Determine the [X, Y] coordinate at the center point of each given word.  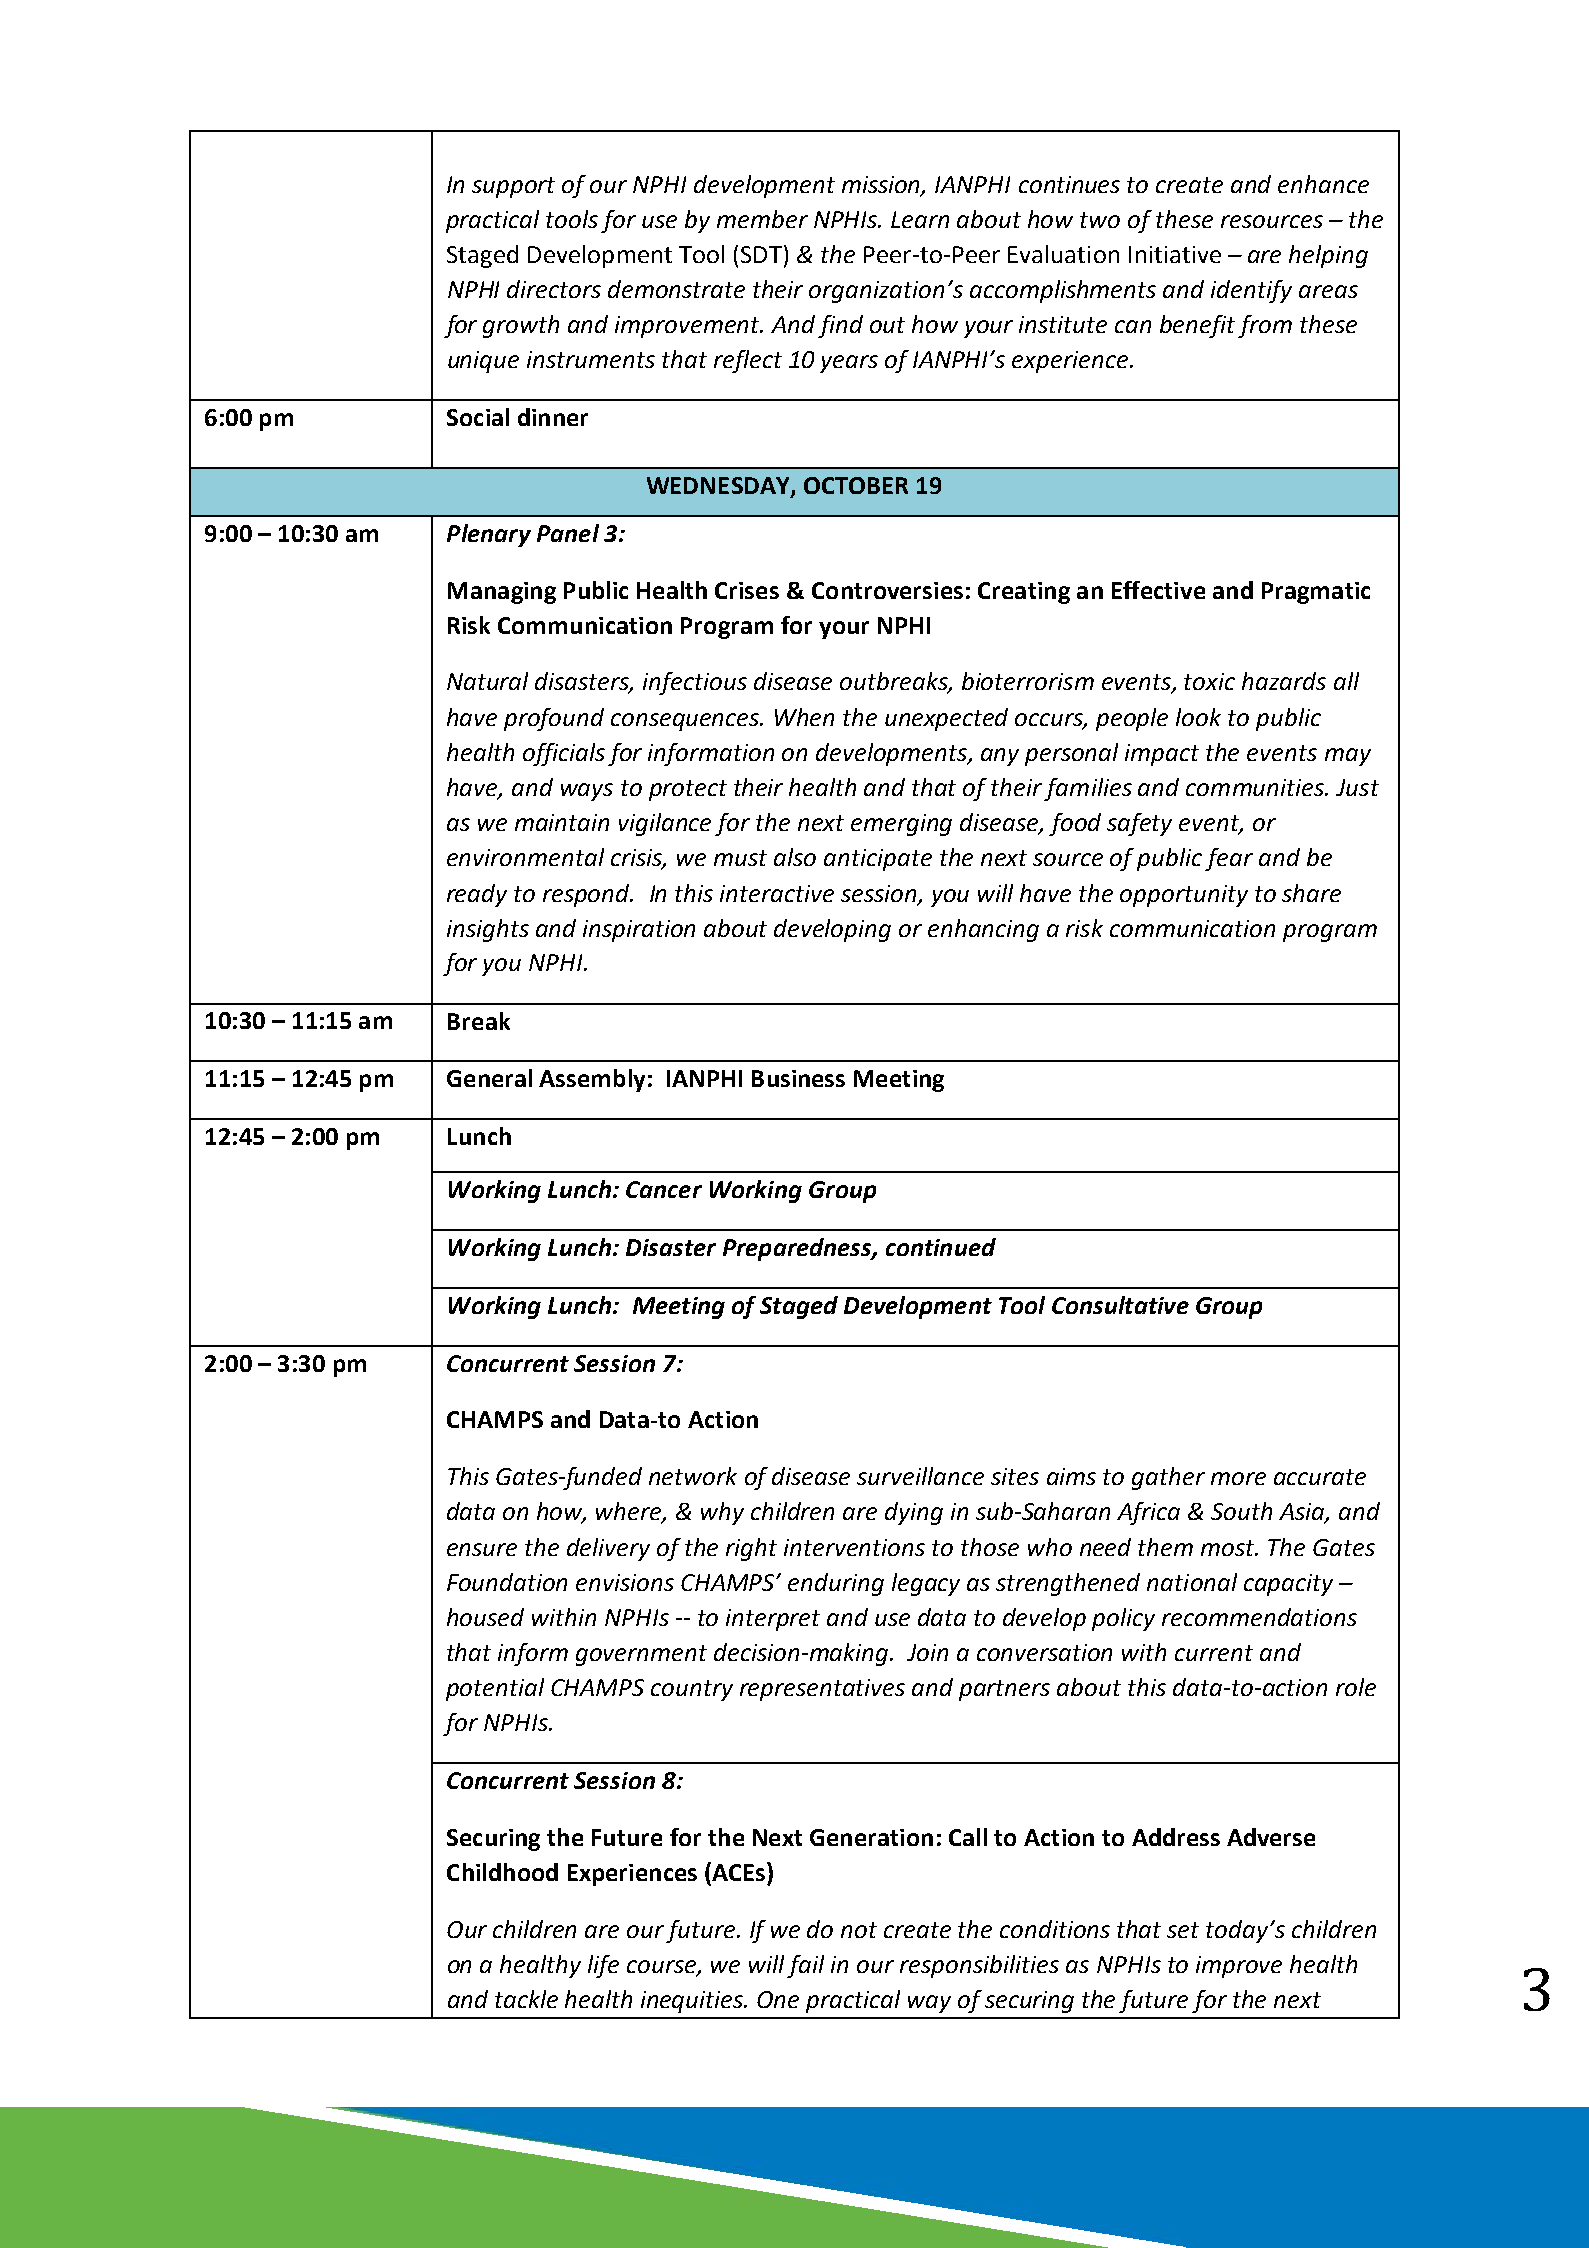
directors [554, 289]
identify [1251, 291]
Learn [920, 219]
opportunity [1184, 896]
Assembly [592, 1080]
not [859, 1930]
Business [798, 1078]
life [603, 1966]
